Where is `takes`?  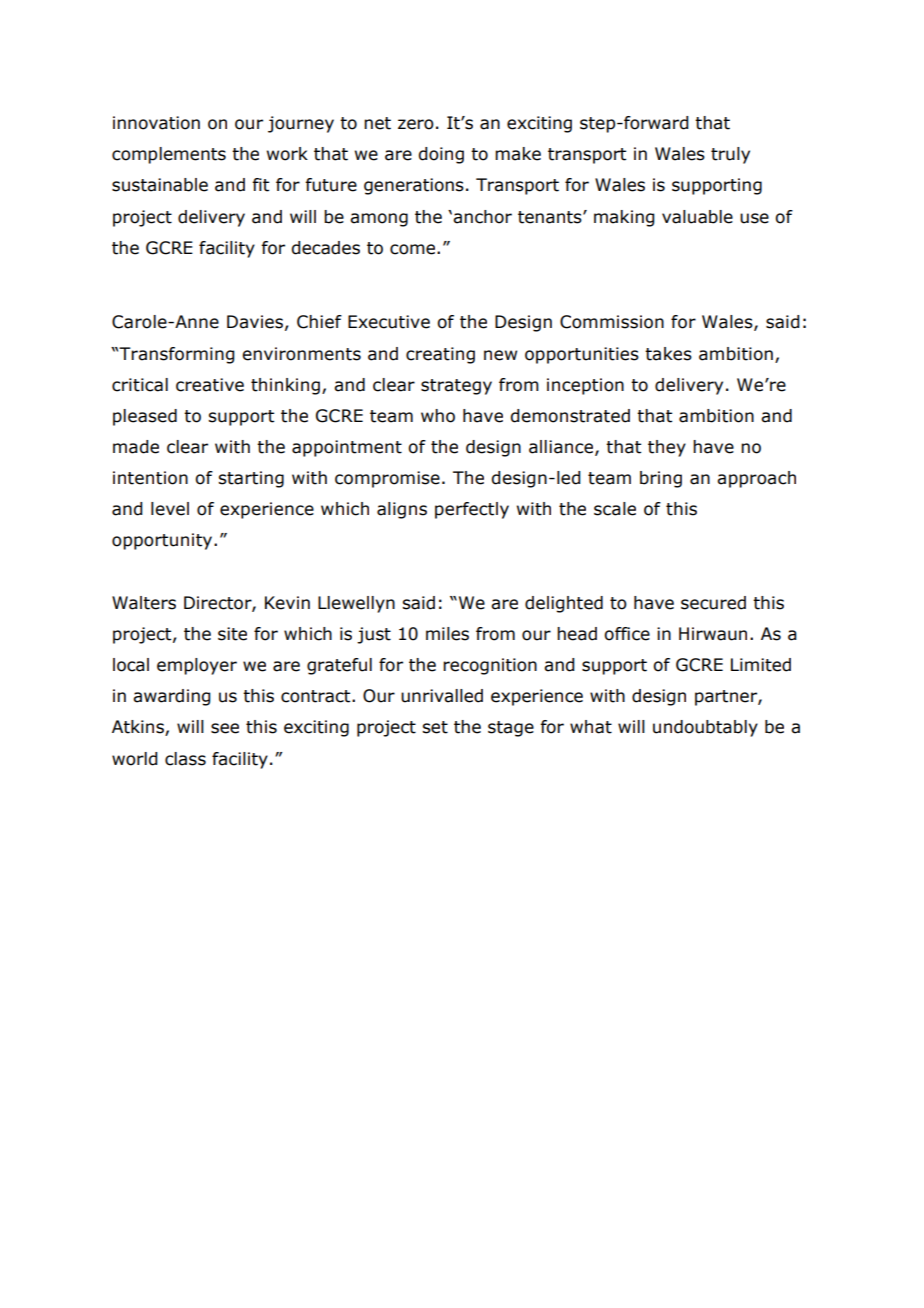
takes is located at coordinates (668, 354).
